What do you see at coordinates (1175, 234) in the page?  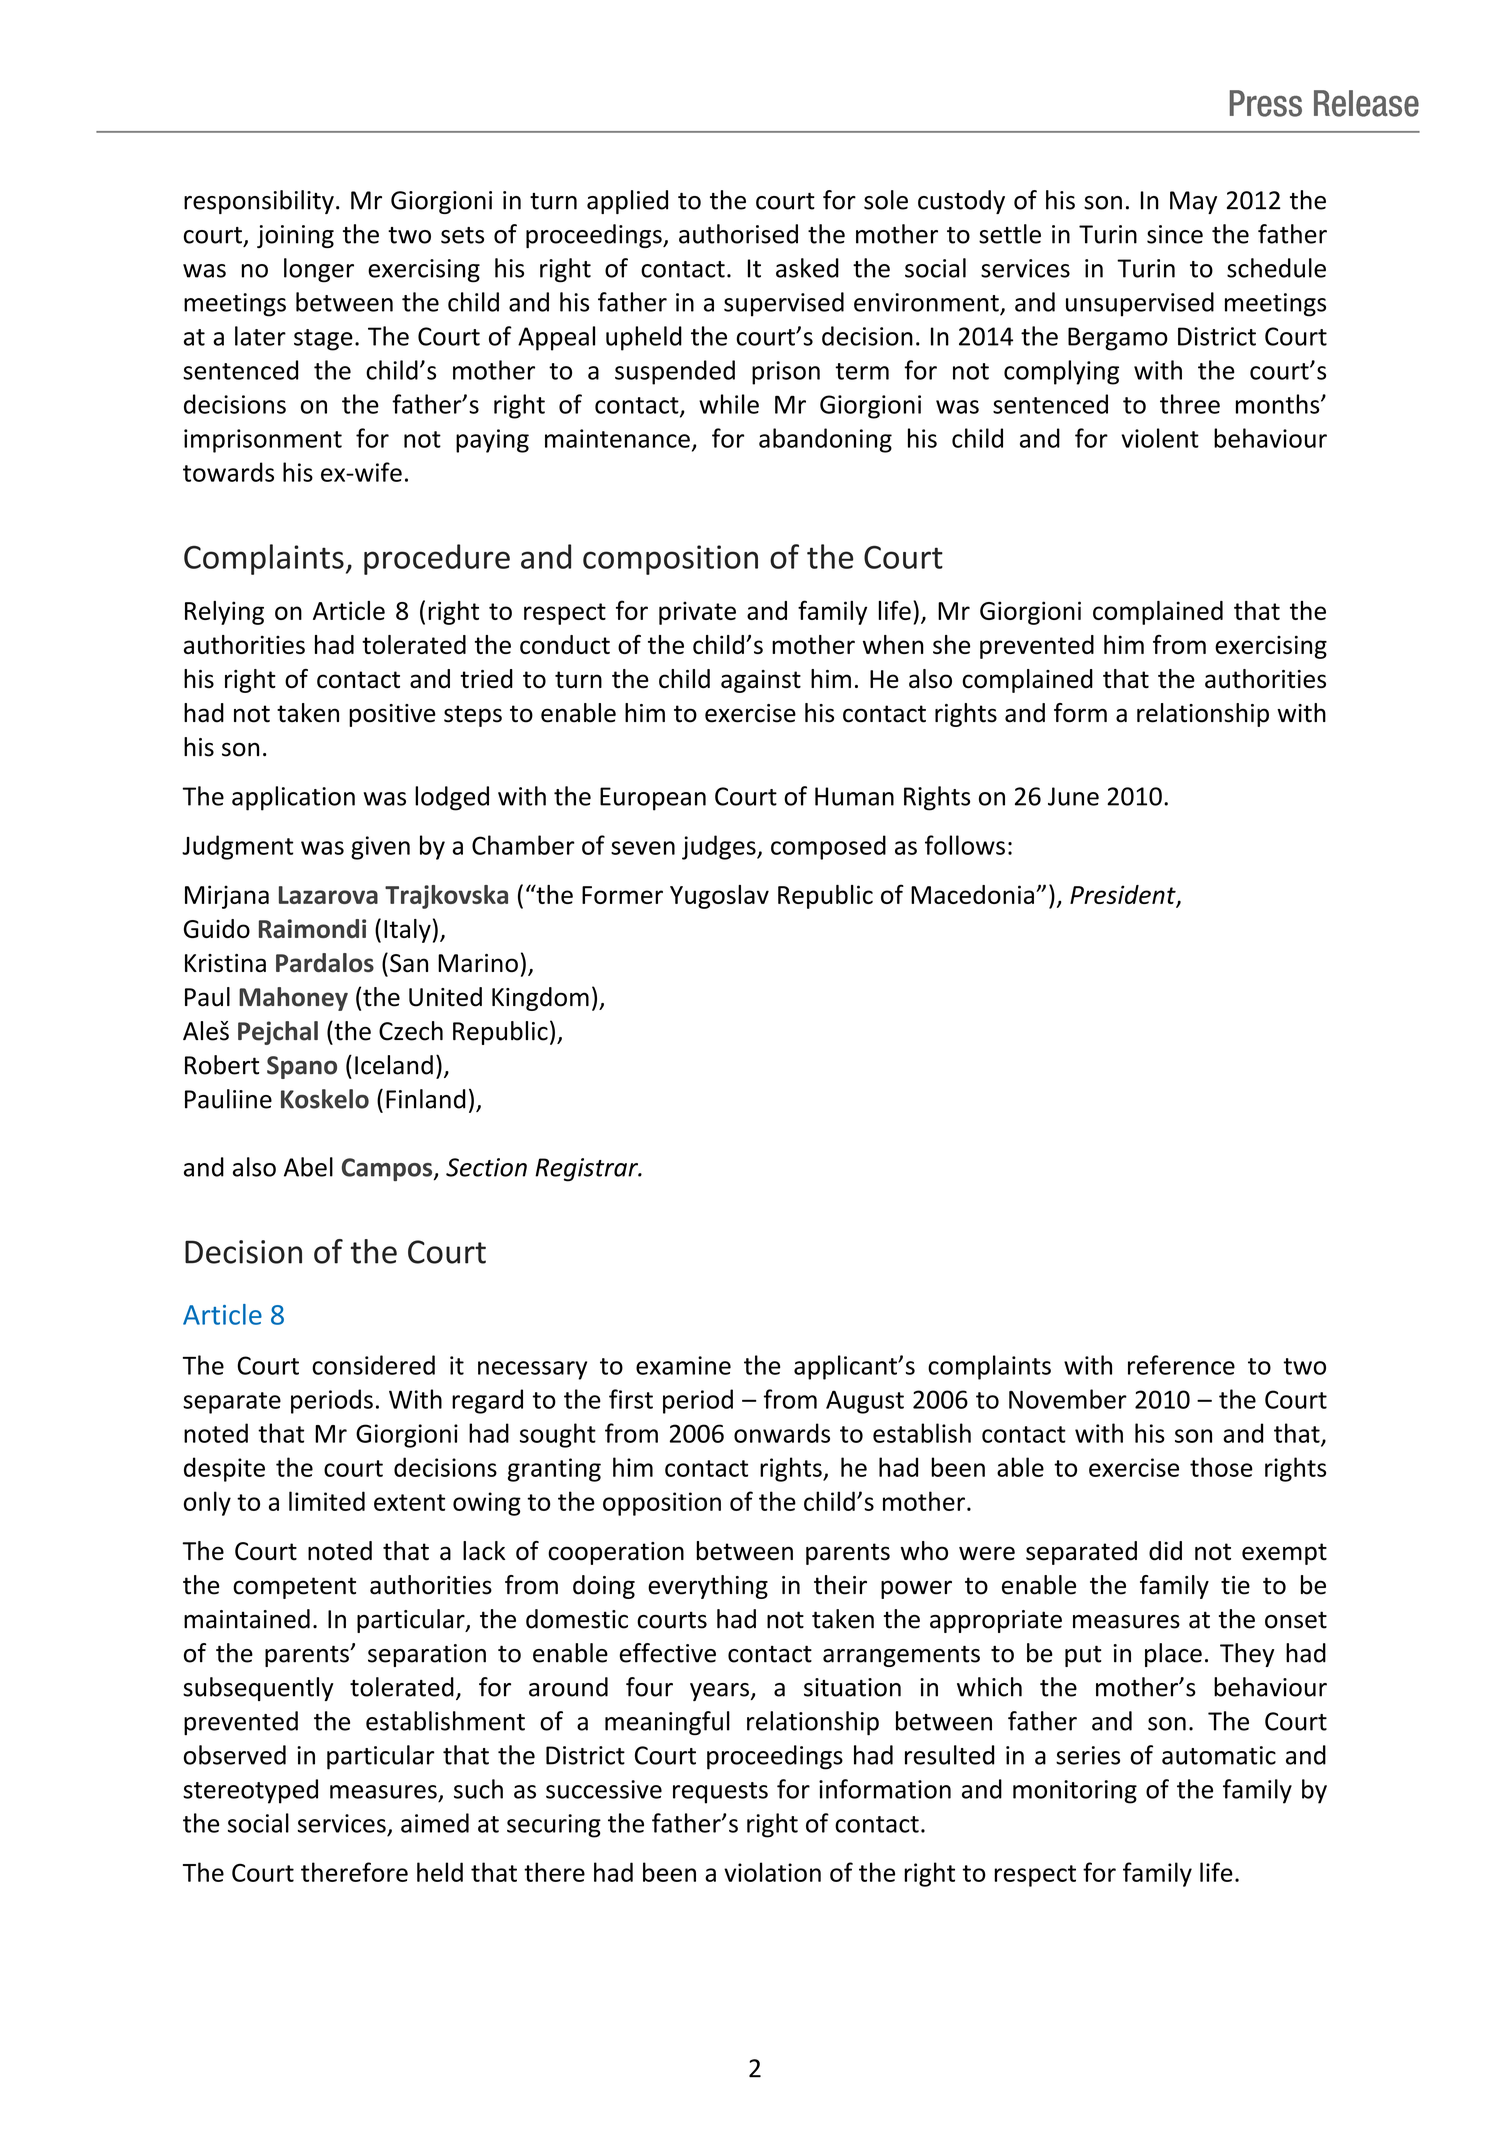 I see `since` at bounding box center [1175, 234].
